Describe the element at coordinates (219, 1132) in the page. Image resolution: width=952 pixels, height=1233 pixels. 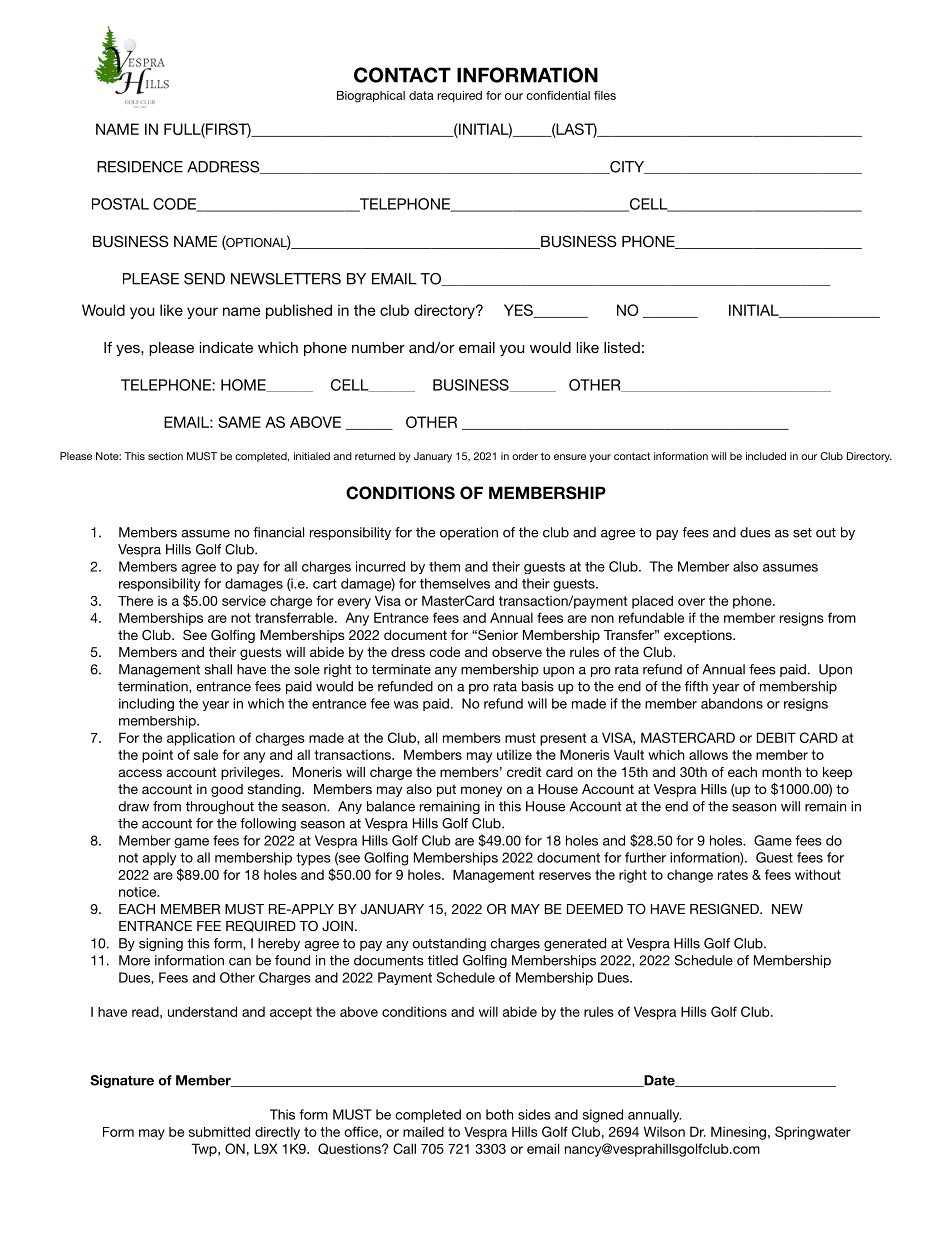
I see `submitted` at that location.
